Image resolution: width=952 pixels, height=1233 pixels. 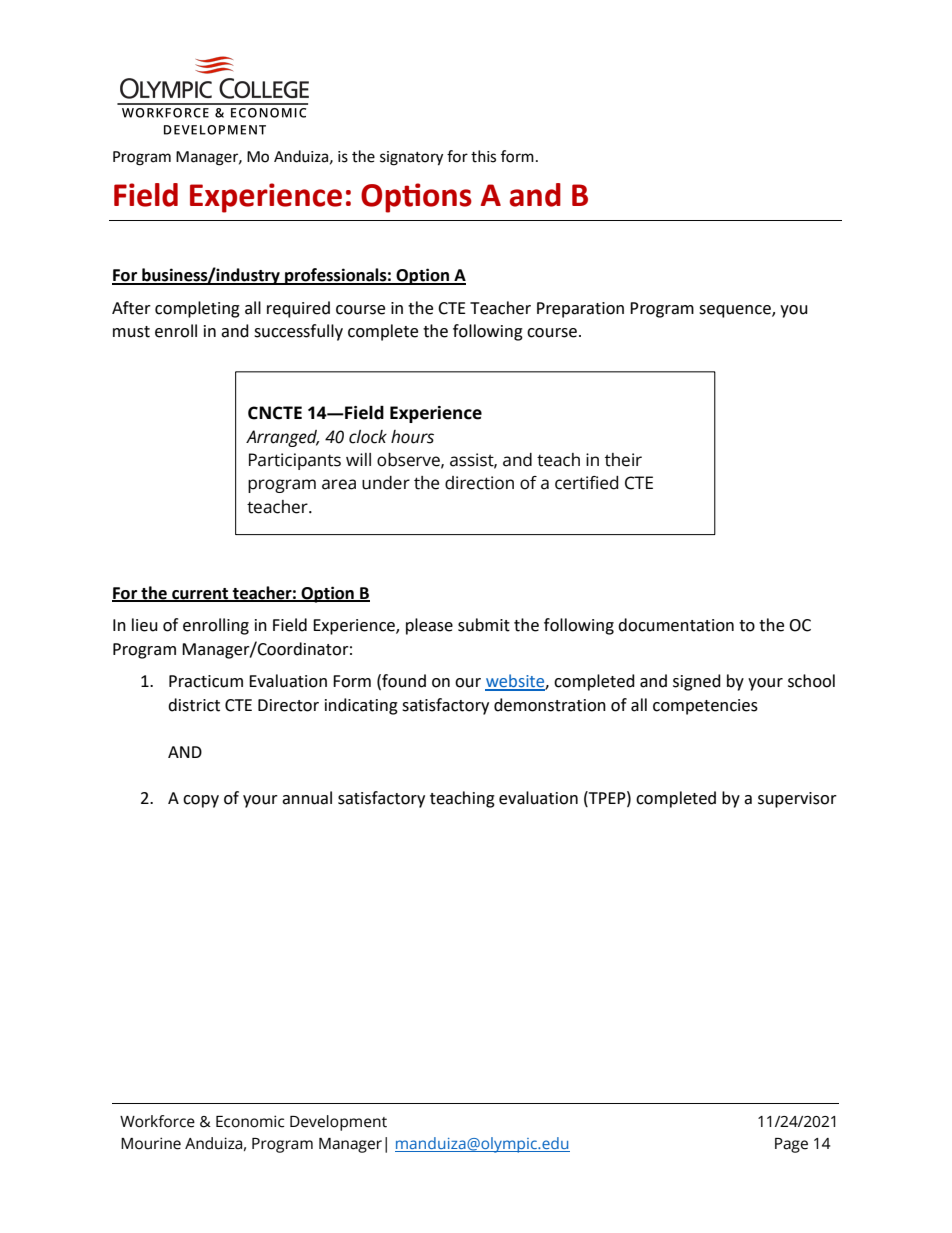 I want to click on copy, so click(x=201, y=801).
